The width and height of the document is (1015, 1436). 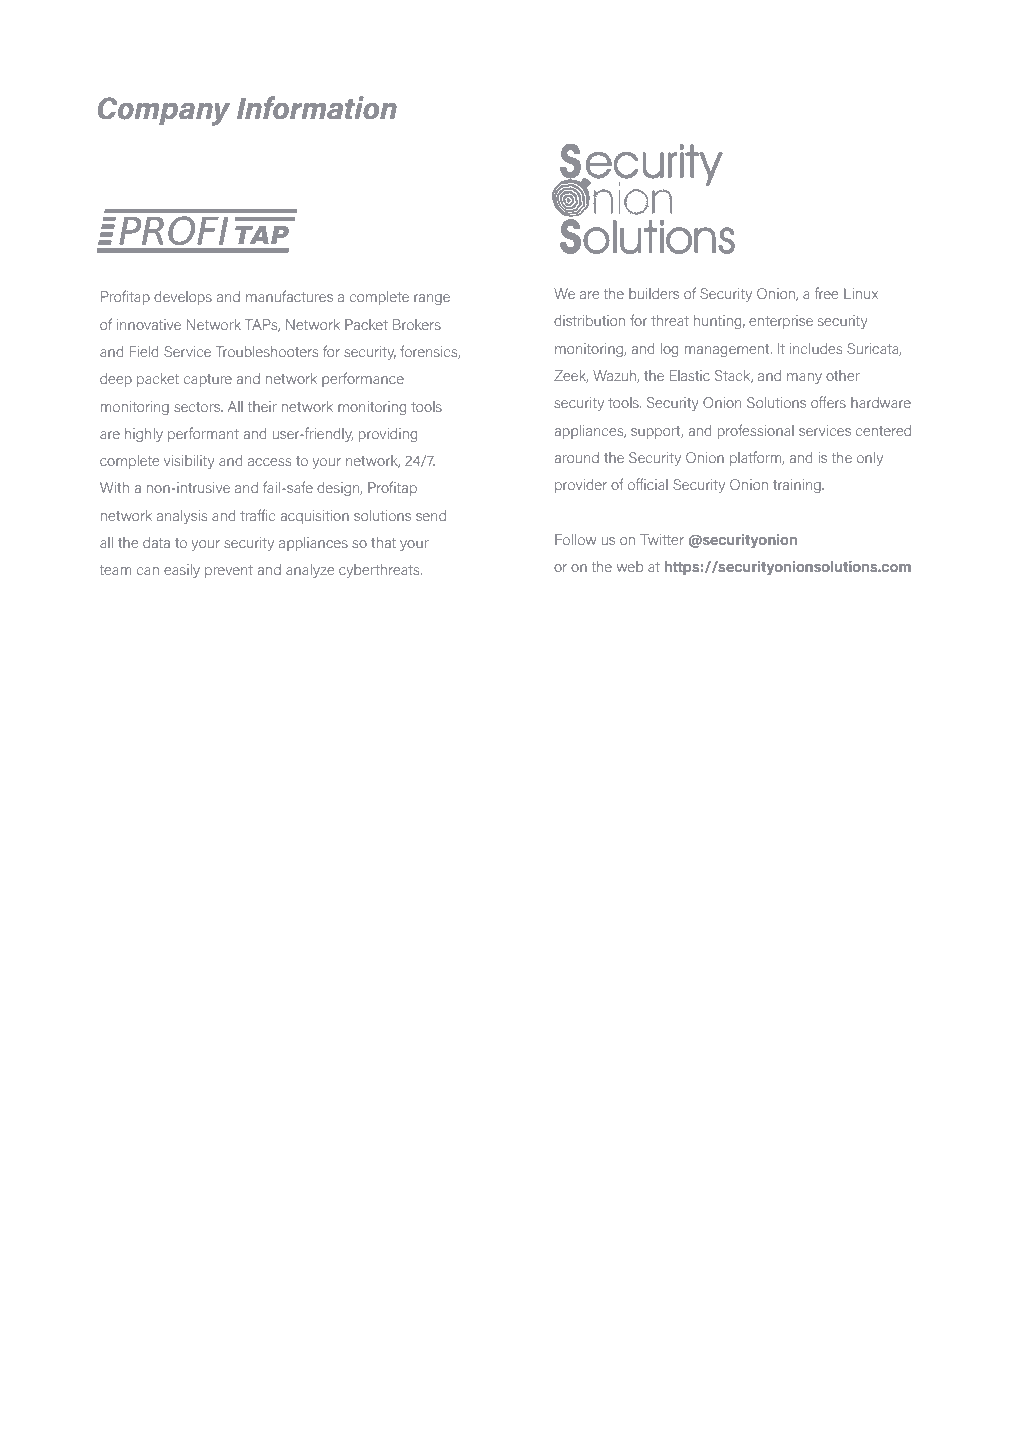 I want to click on free, so click(x=826, y=293).
